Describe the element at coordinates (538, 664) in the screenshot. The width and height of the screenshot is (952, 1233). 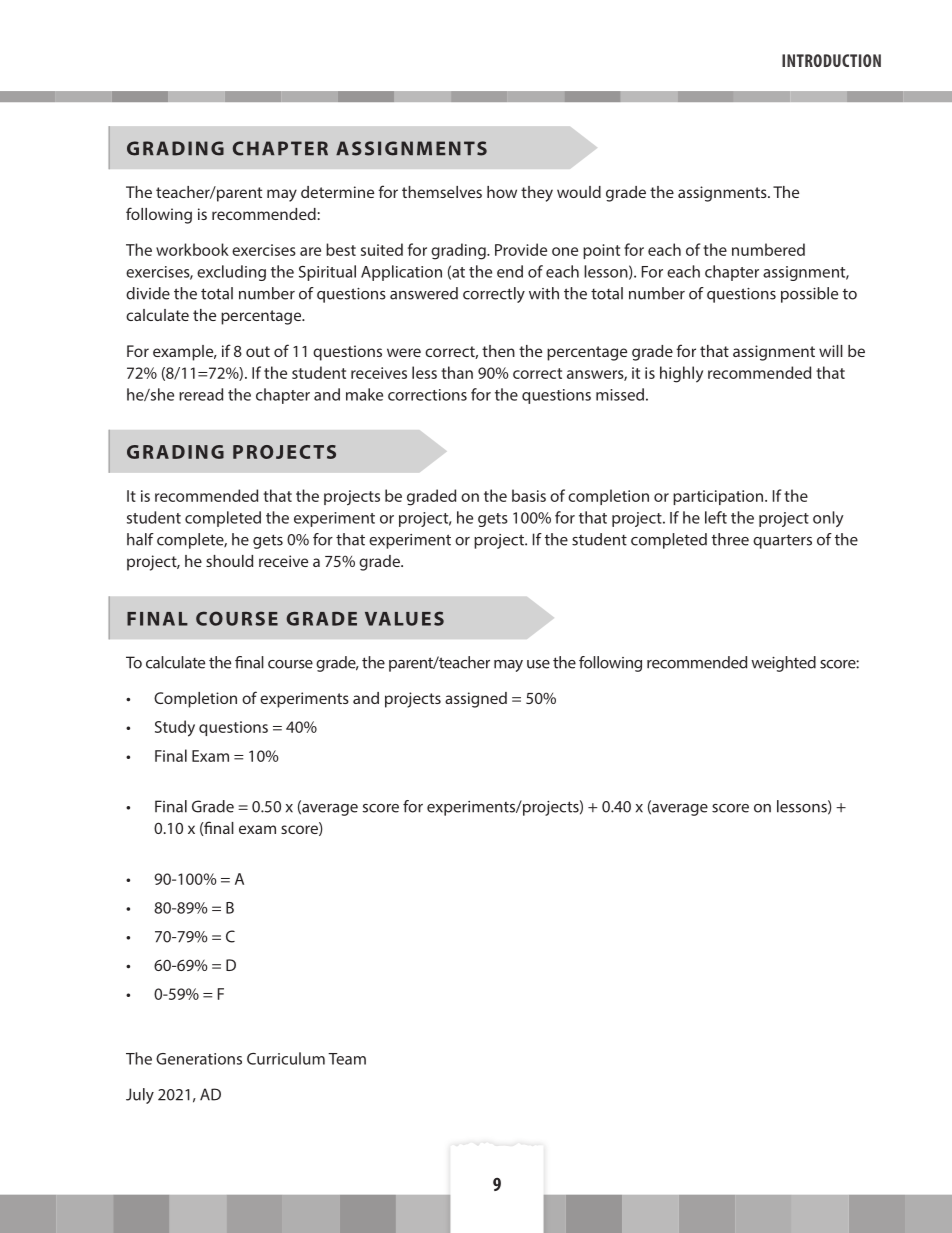
I see `use` at that location.
